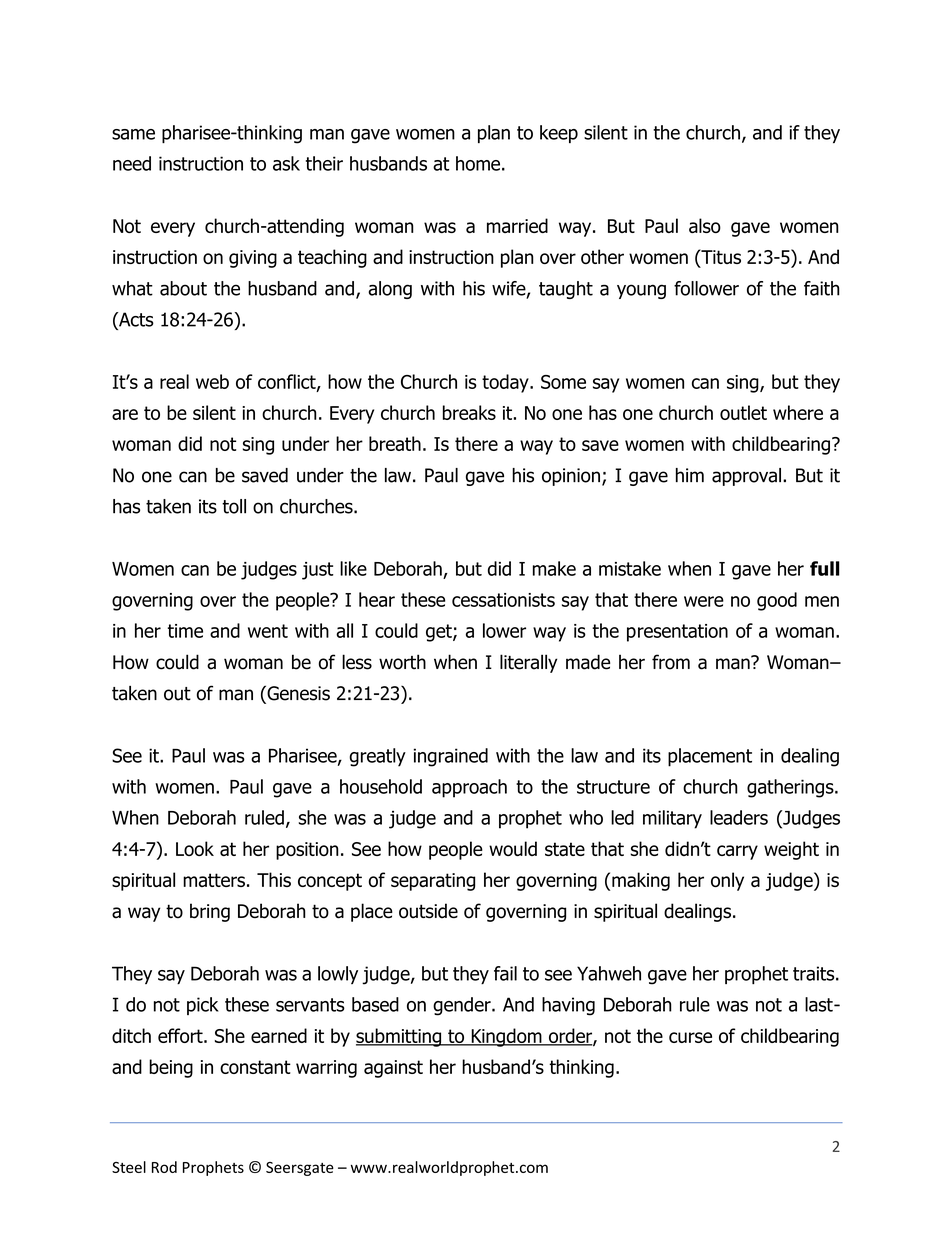 The image size is (952, 1233). I want to click on presentation, so click(677, 633).
